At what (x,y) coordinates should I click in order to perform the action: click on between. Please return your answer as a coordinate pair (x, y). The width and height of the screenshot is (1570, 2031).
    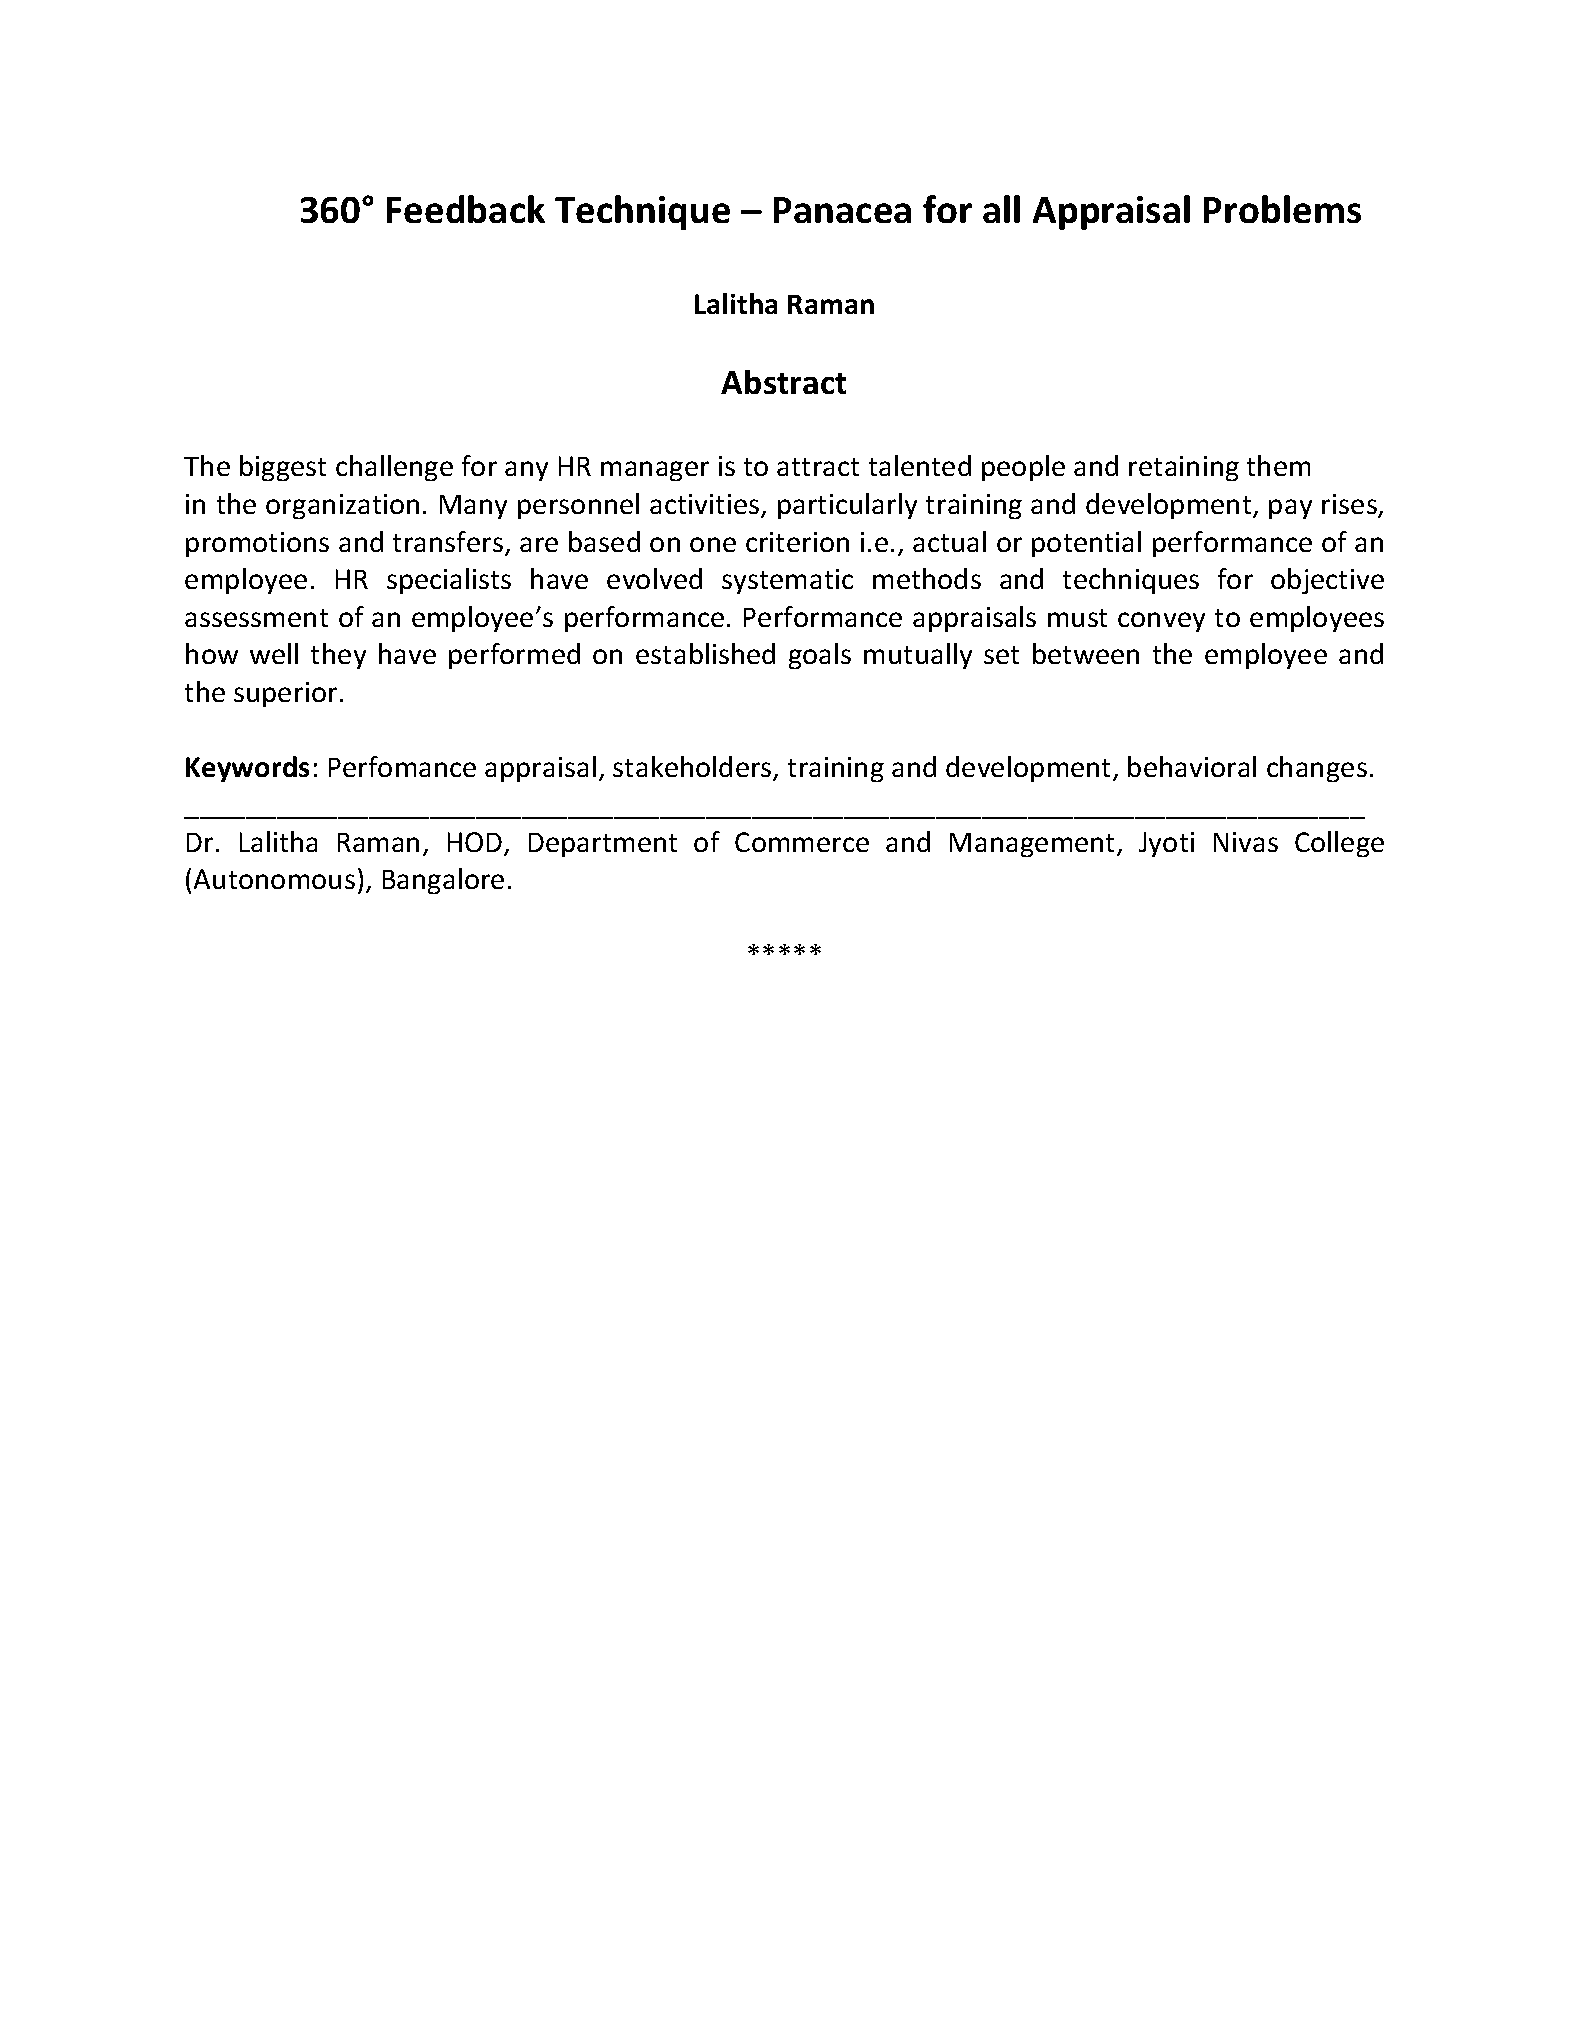
    Looking at the image, I should click on (1086, 653).
